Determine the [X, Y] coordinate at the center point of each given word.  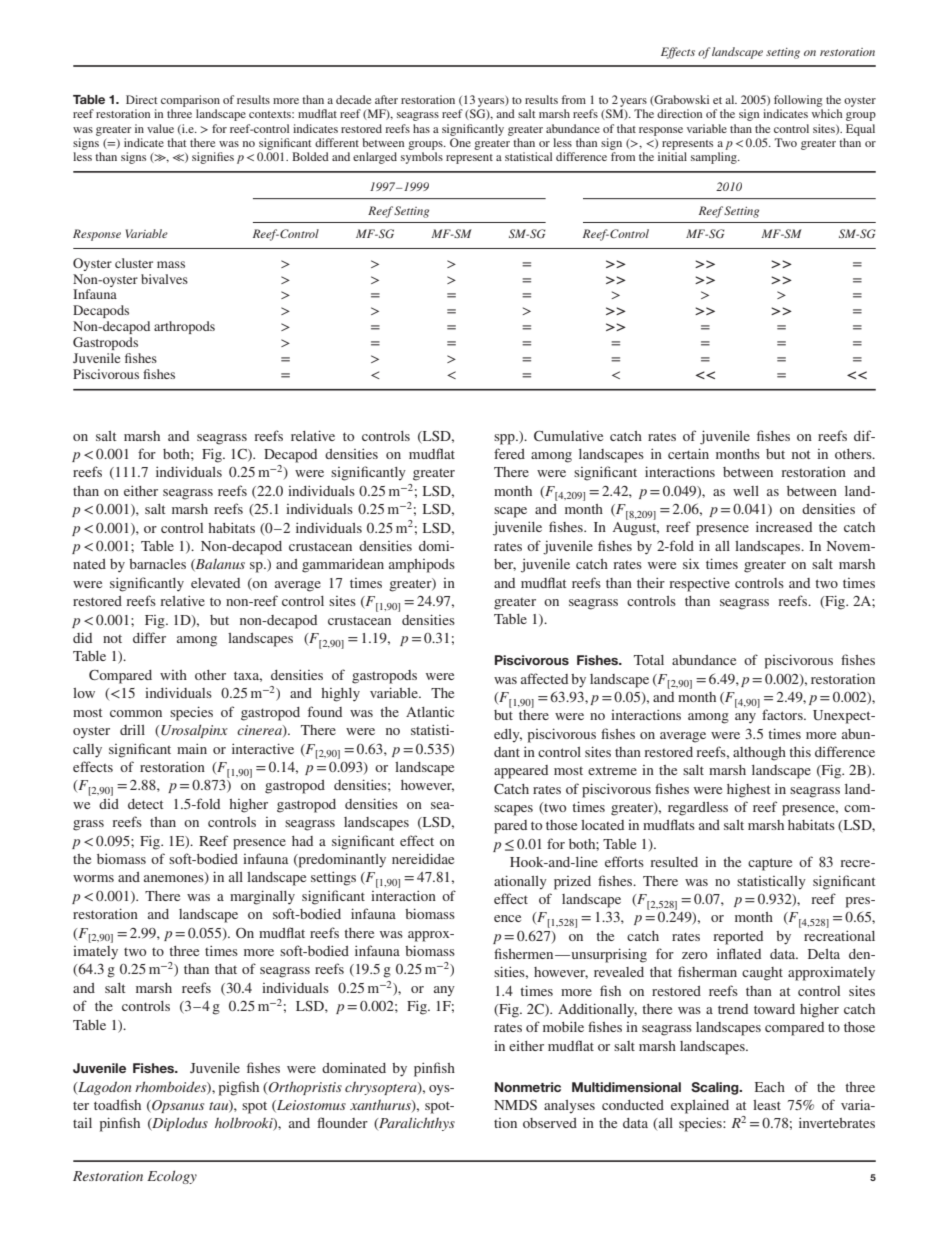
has [421, 128]
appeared [521, 772]
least [767, 1105]
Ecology [172, 1177]
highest [749, 791]
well [746, 491]
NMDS [515, 1105]
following [798, 101]
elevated [215, 583]
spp [505, 439]
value [160, 128]
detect [146, 804]
